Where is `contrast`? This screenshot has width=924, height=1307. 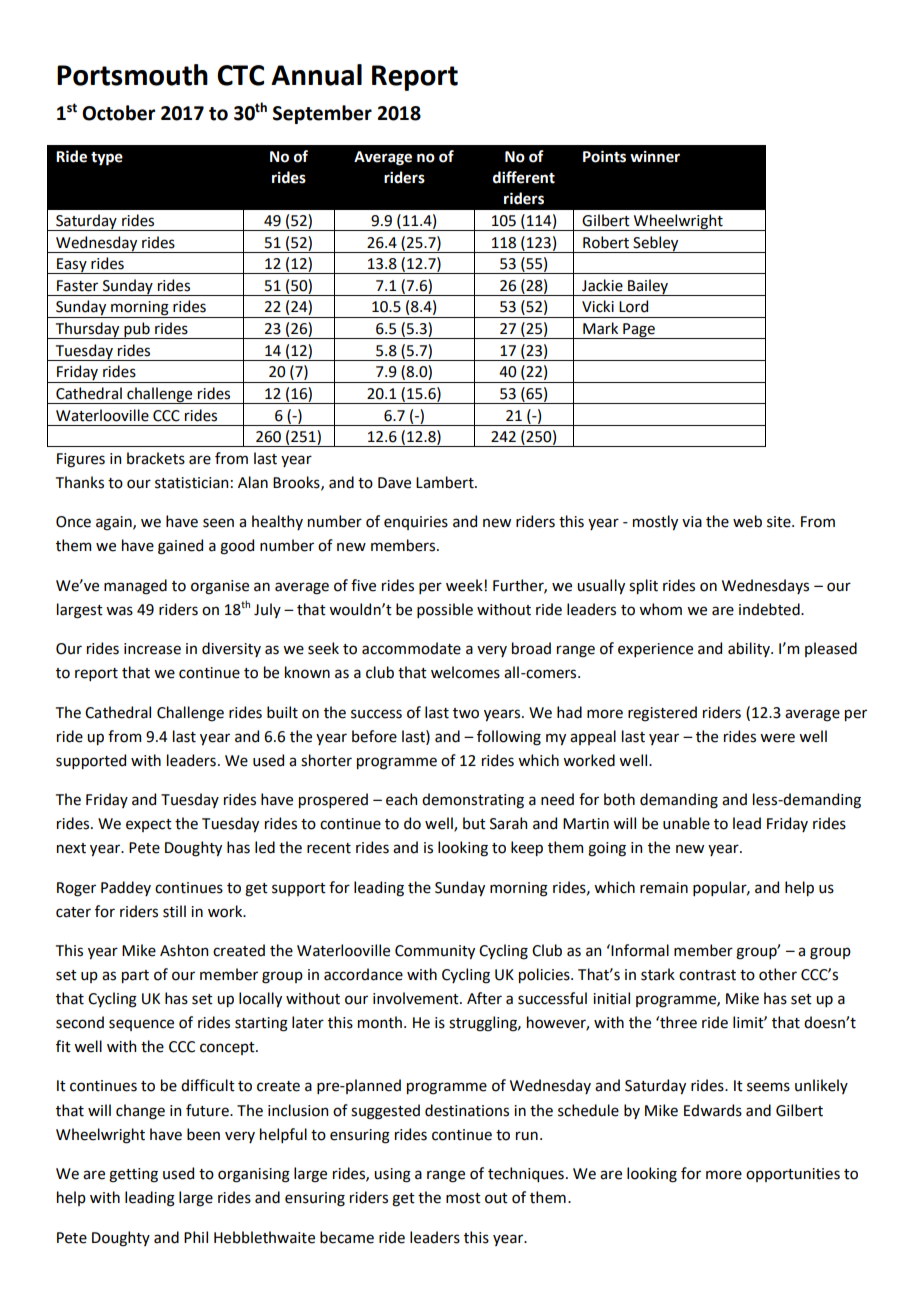 contrast is located at coordinates (707, 975).
